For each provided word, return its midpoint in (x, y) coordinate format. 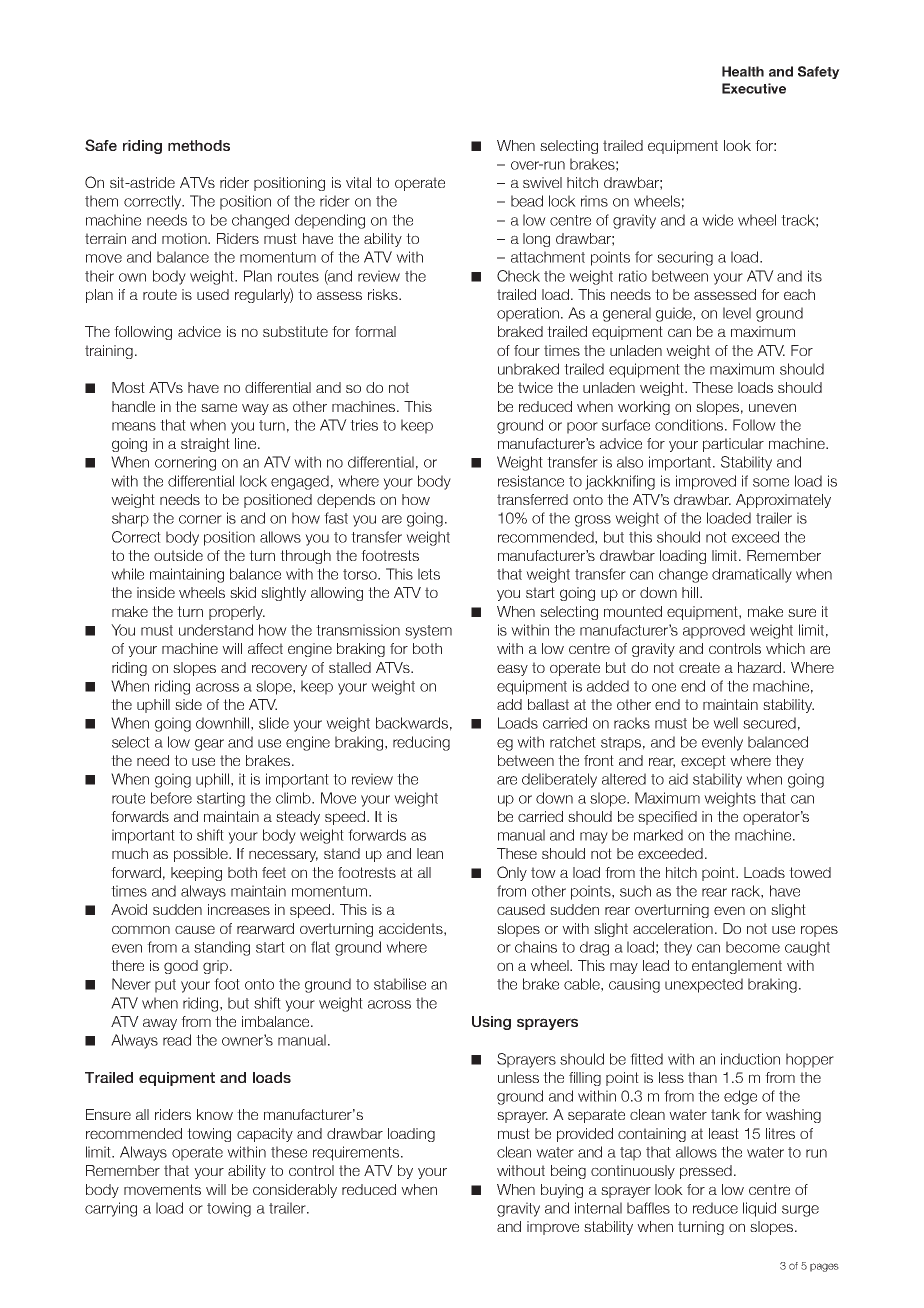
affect (265, 648)
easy (512, 670)
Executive (754, 88)
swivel (542, 182)
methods (199, 145)
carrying (111, 1209)
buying (562, 1191)
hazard (761, 667)
